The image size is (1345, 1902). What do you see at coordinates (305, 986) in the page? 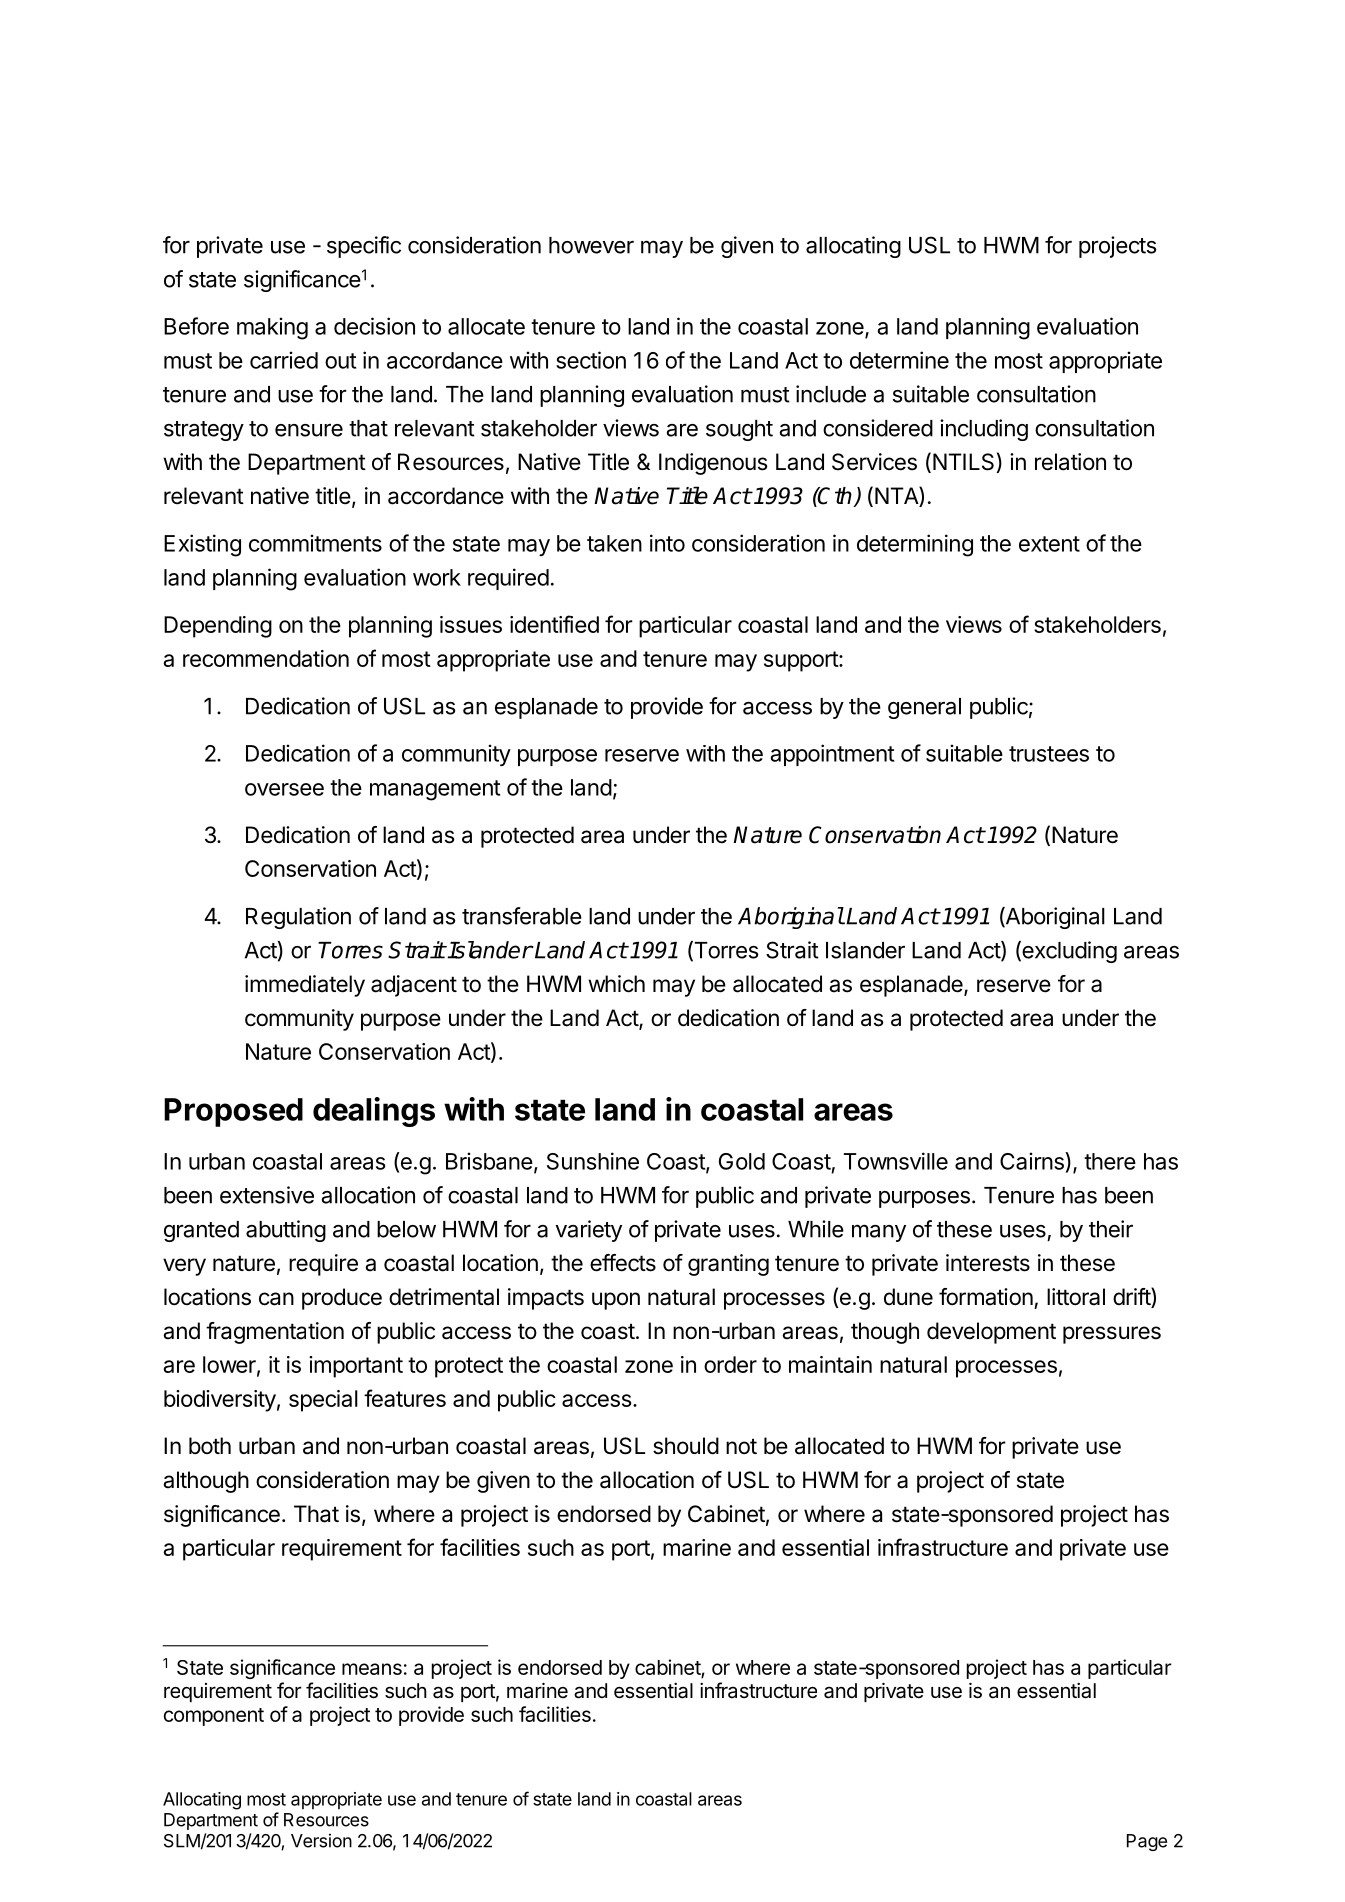
I see `immediately` at bounding box center [305, 986].
